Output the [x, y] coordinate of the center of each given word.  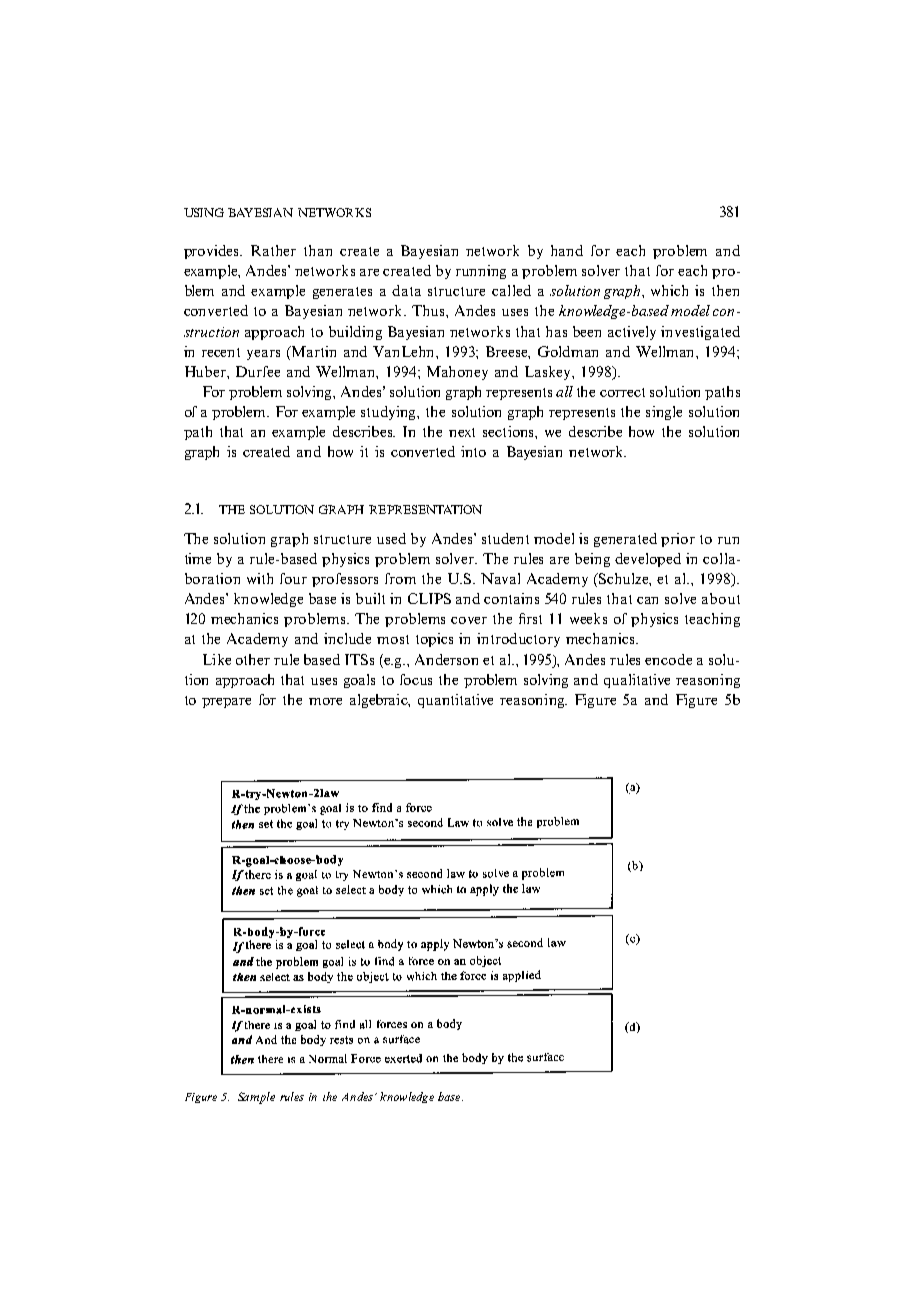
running [481, 272]
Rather [273, 250]
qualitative [637, 681]
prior [678, 540]
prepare [226, 703]
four [293, 578]
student [505, 538]
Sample [256, 1098]
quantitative [455, 701]
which [669, 290]
